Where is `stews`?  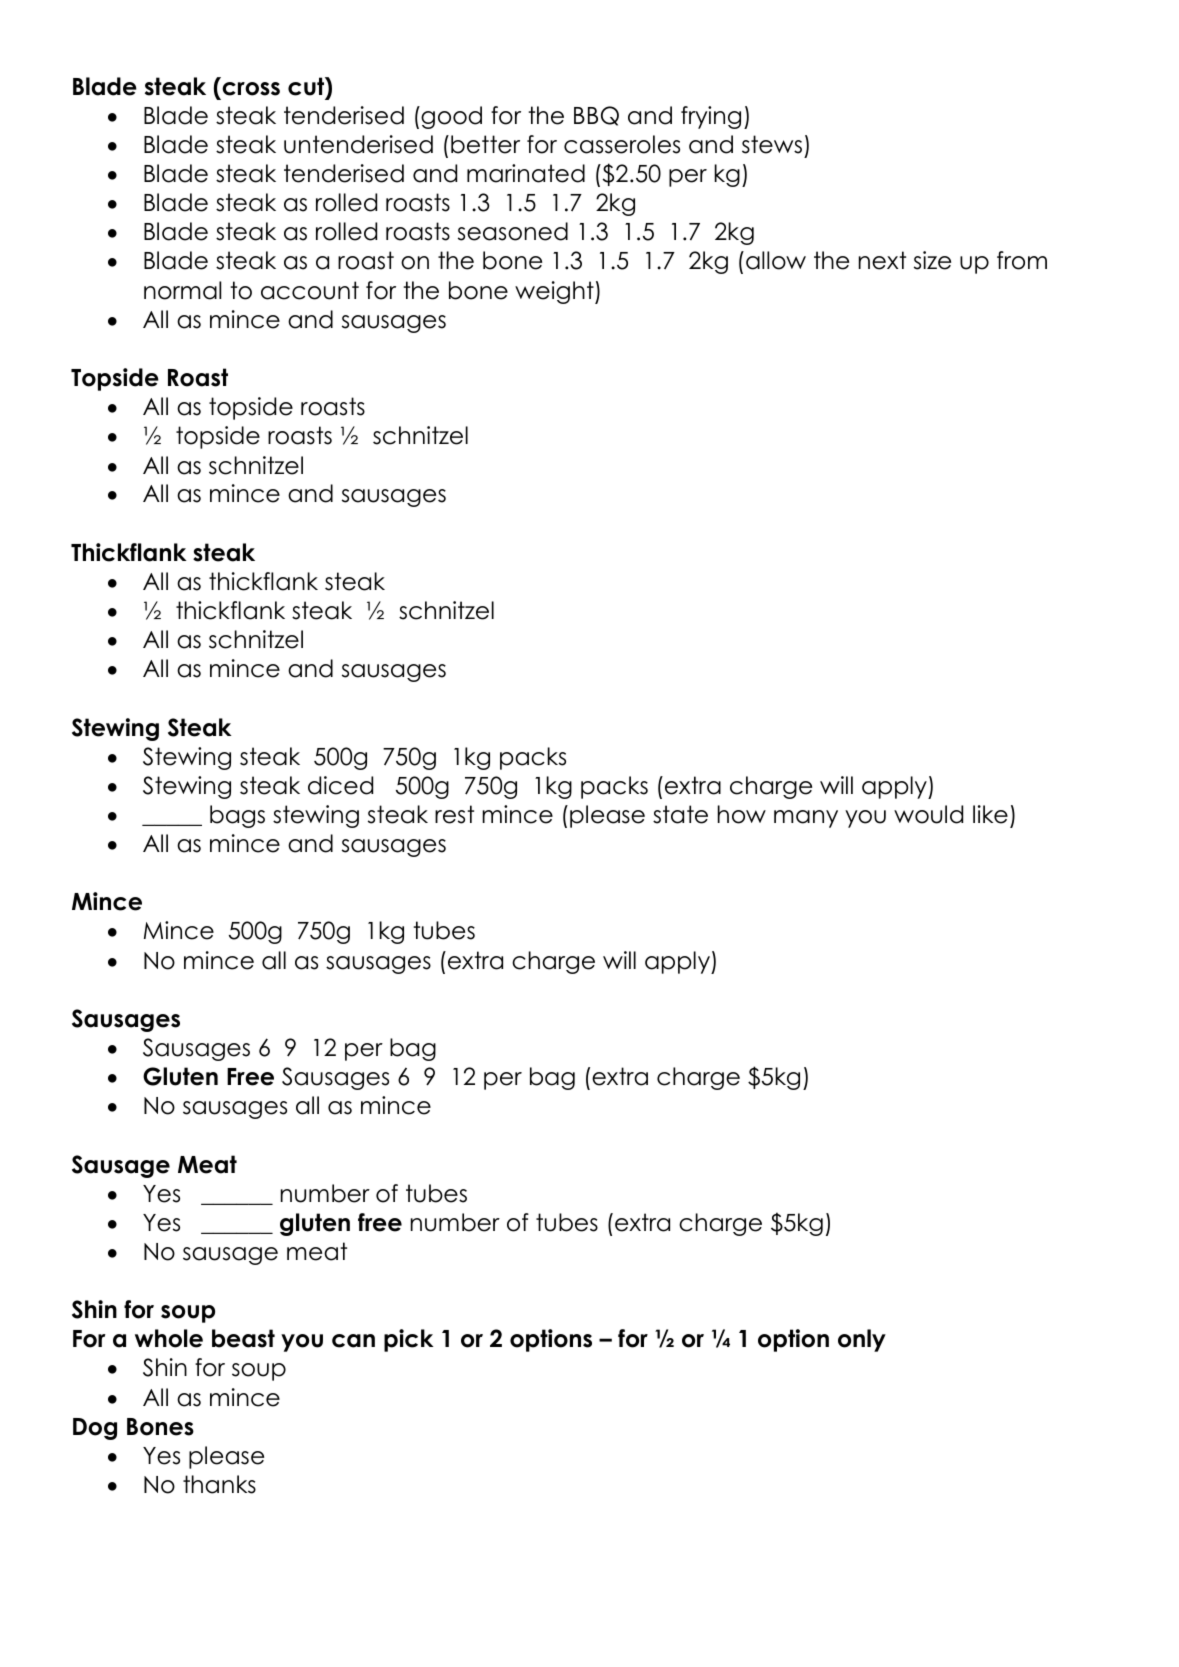
stews is located at coordinates (772, 144).
